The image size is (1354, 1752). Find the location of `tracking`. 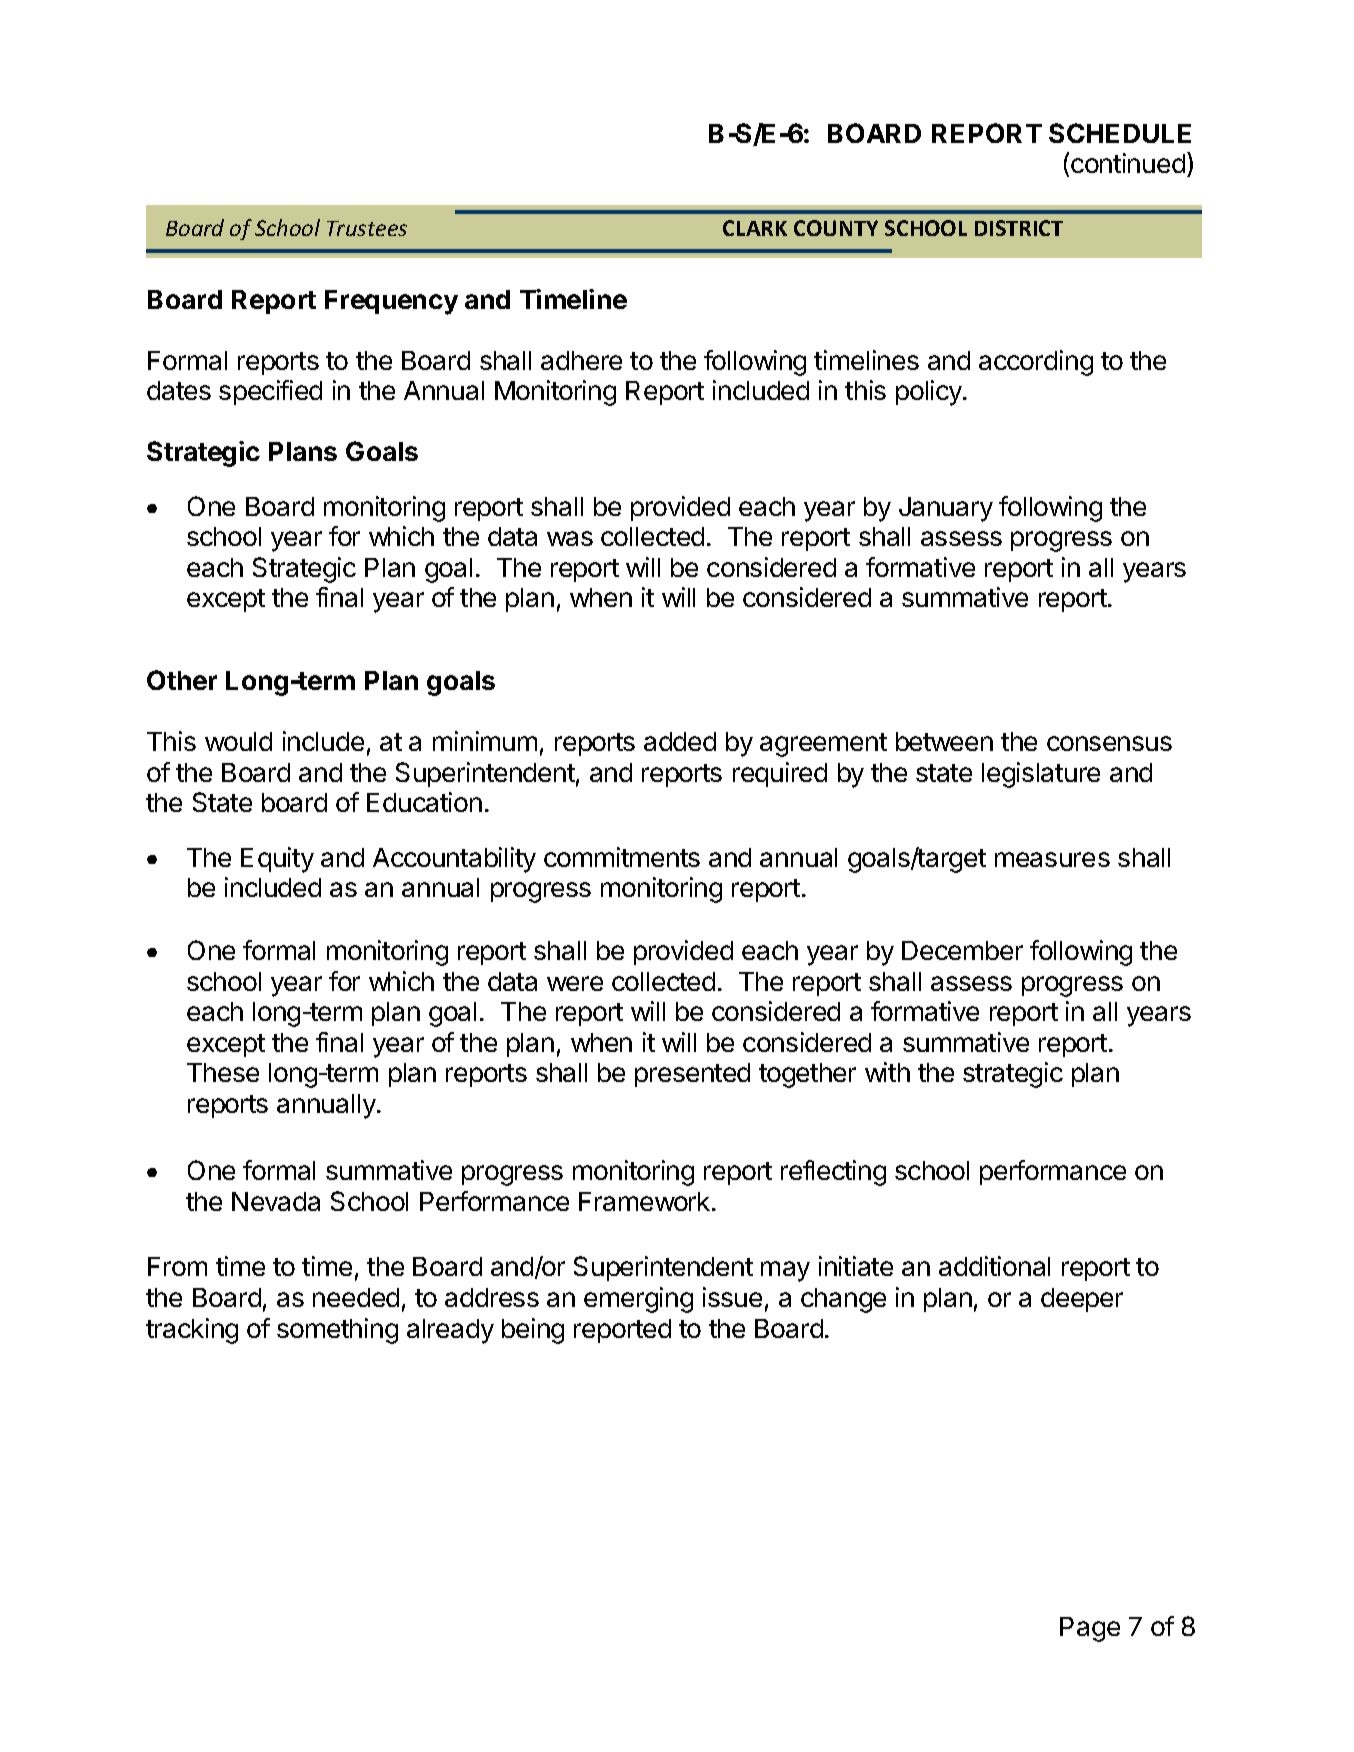

tracking is located at coordinates (192, 1331).
